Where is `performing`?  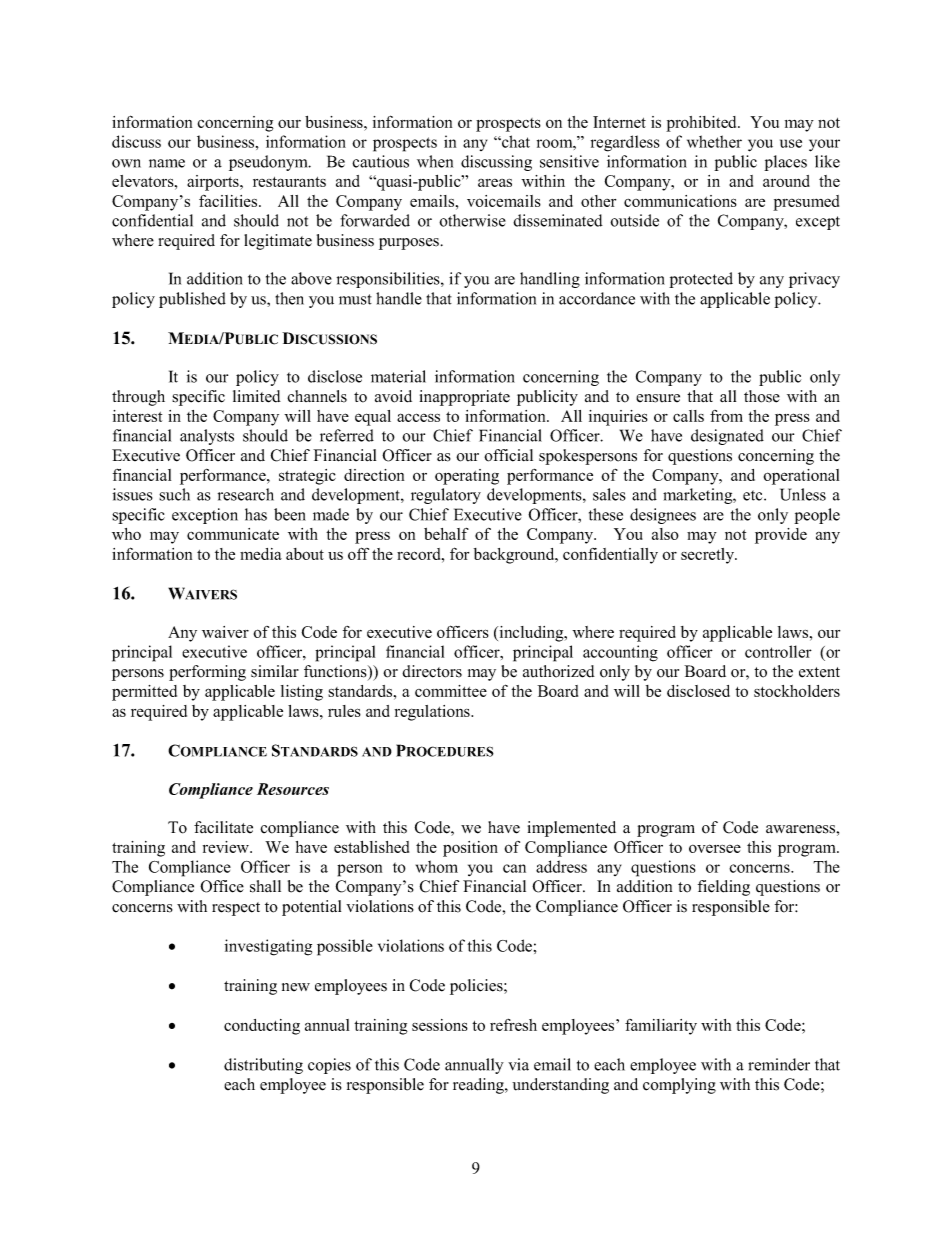 performing is located at coordinates (207, 673).
